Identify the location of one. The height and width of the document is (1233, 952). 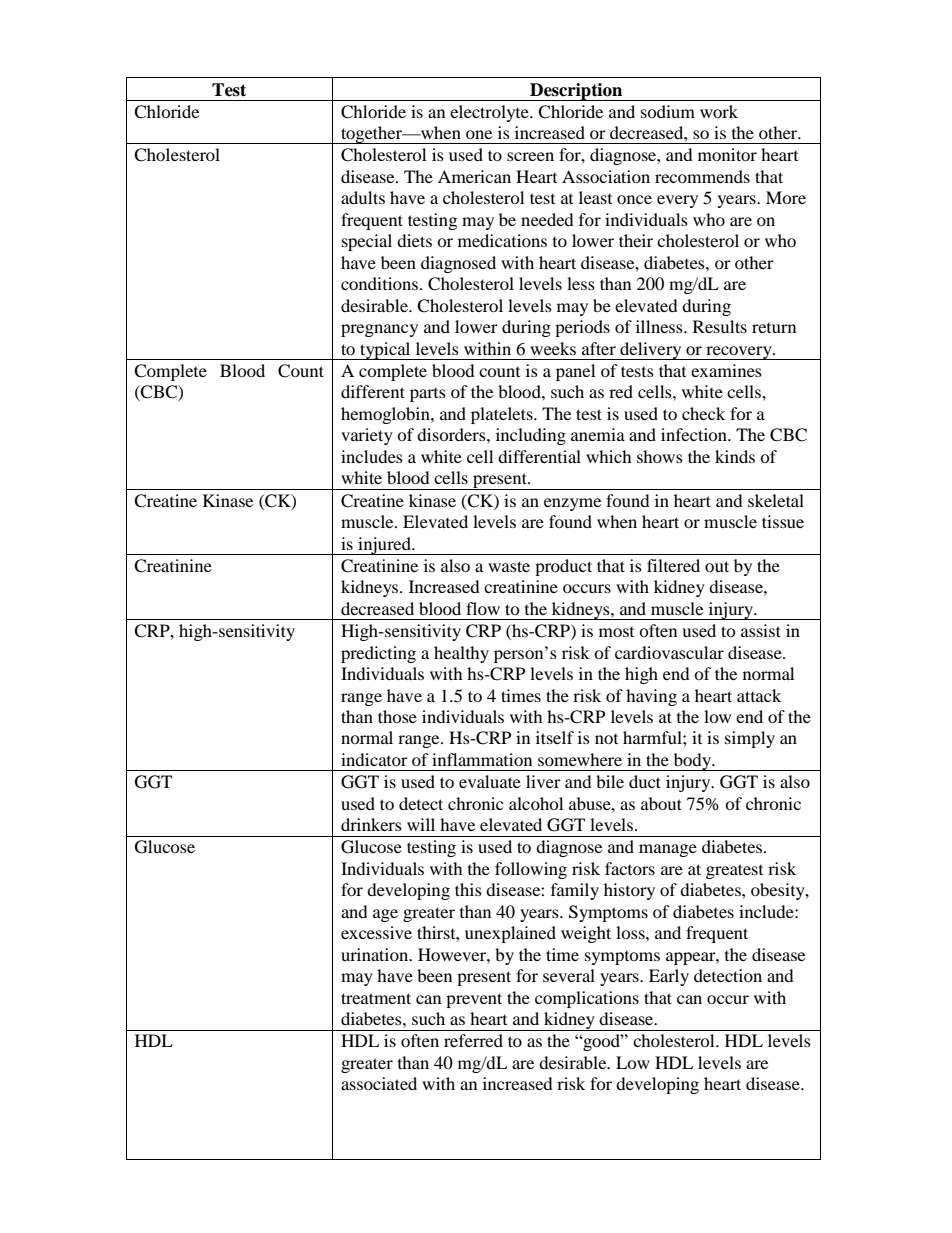
(479, 134).
